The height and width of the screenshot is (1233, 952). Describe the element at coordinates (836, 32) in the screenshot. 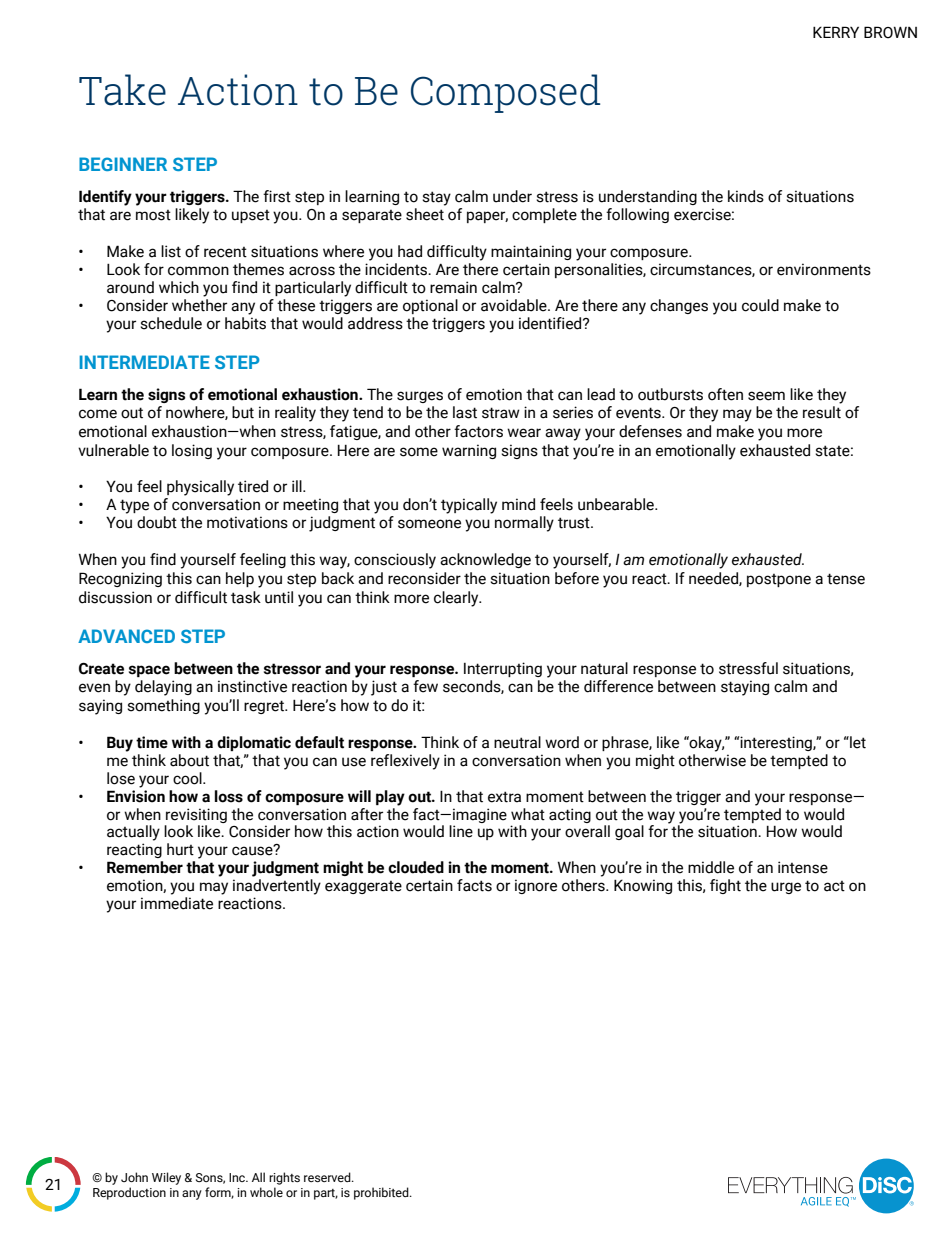

I see `KERRY` at that location.
